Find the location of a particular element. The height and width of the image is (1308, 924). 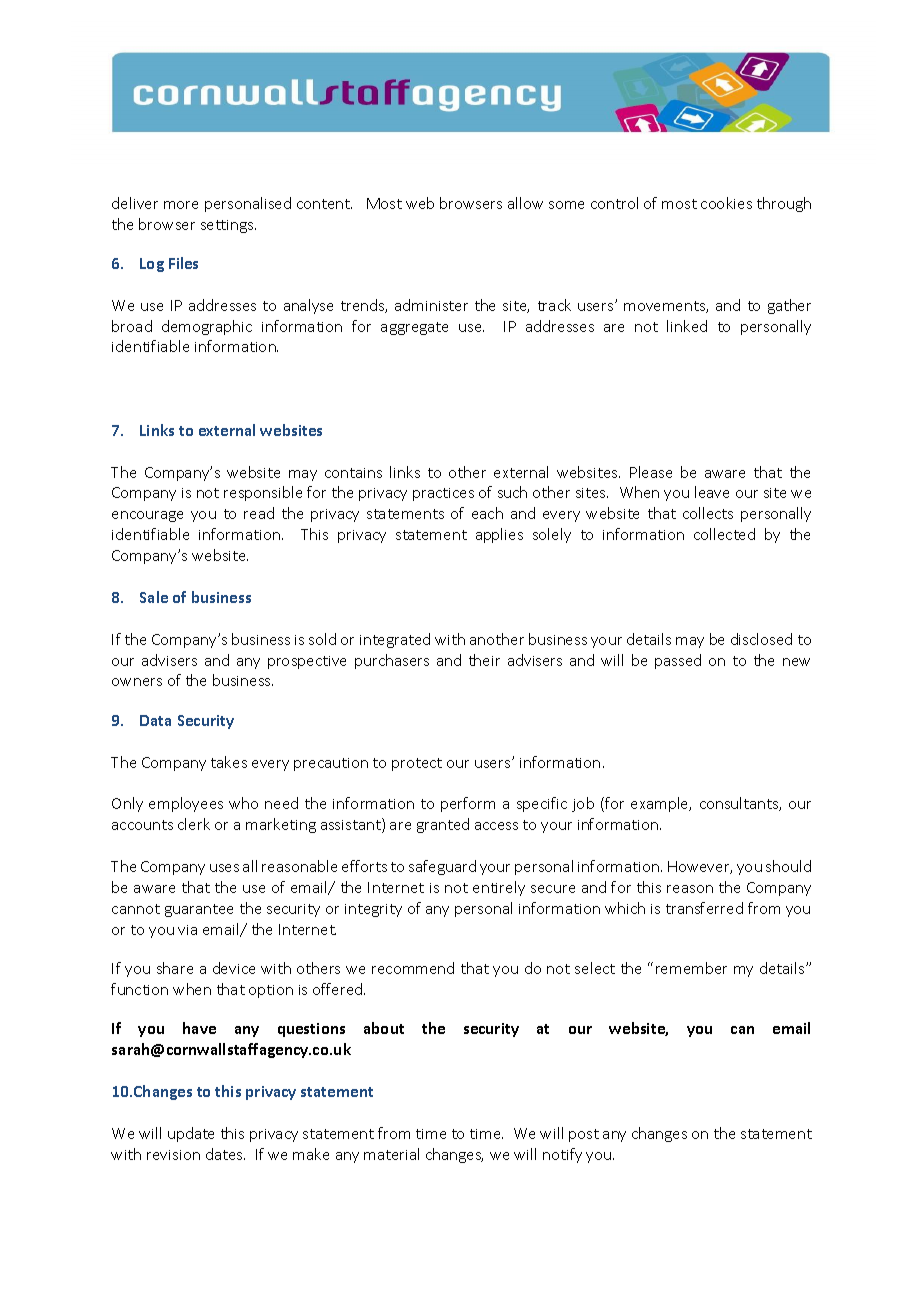

clerk is located at coordinates (194, 824).
